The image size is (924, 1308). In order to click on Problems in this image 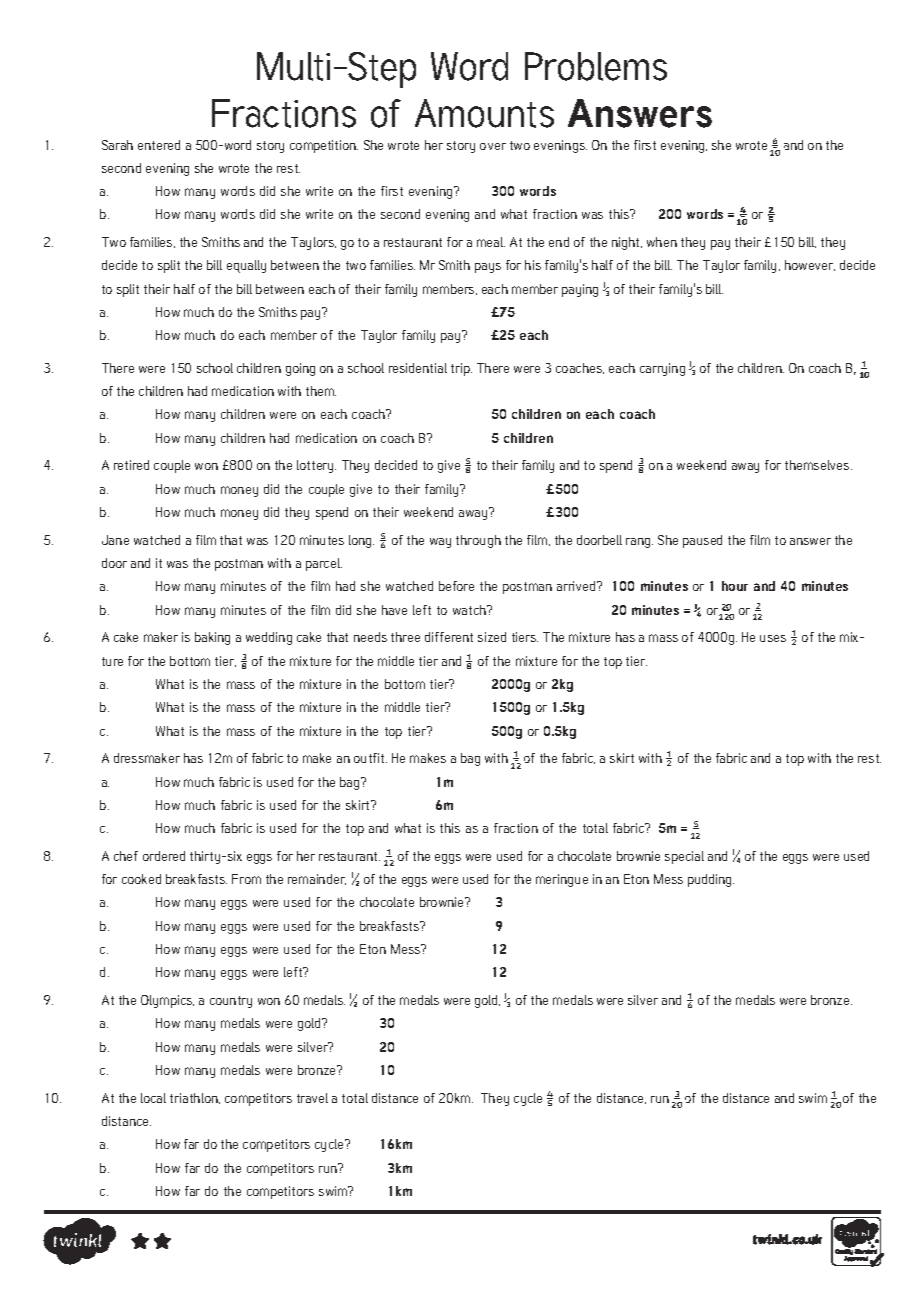, I will do `click(596, 66)`.
